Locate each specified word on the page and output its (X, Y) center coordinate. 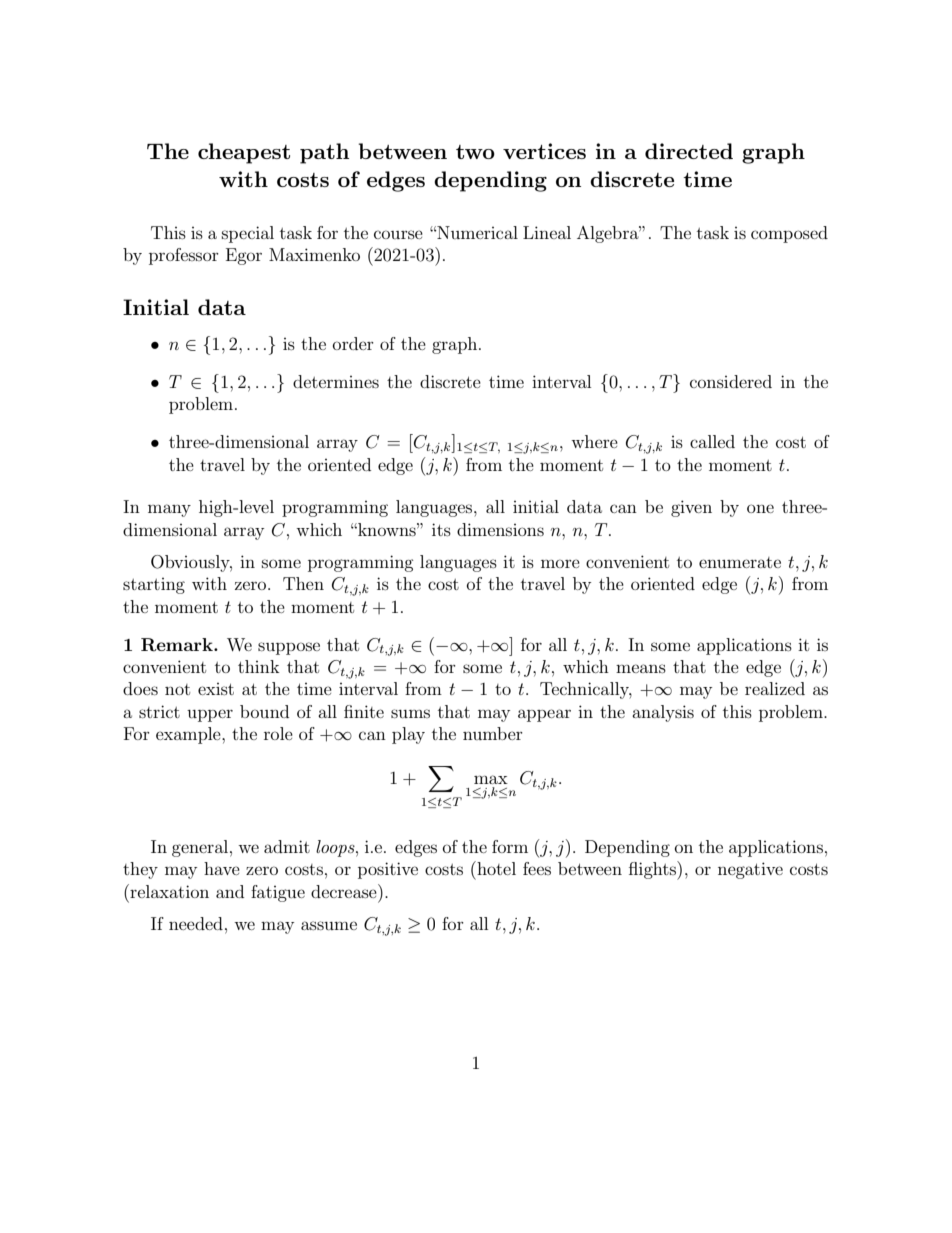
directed (689, 151)
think (259, 666)
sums (410, 713)
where (594, 441)
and (230, 891)
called (712, 441)
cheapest (244, 153)
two (475, 152)
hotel (495, 868)
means (641, 668)
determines (336, 381)
